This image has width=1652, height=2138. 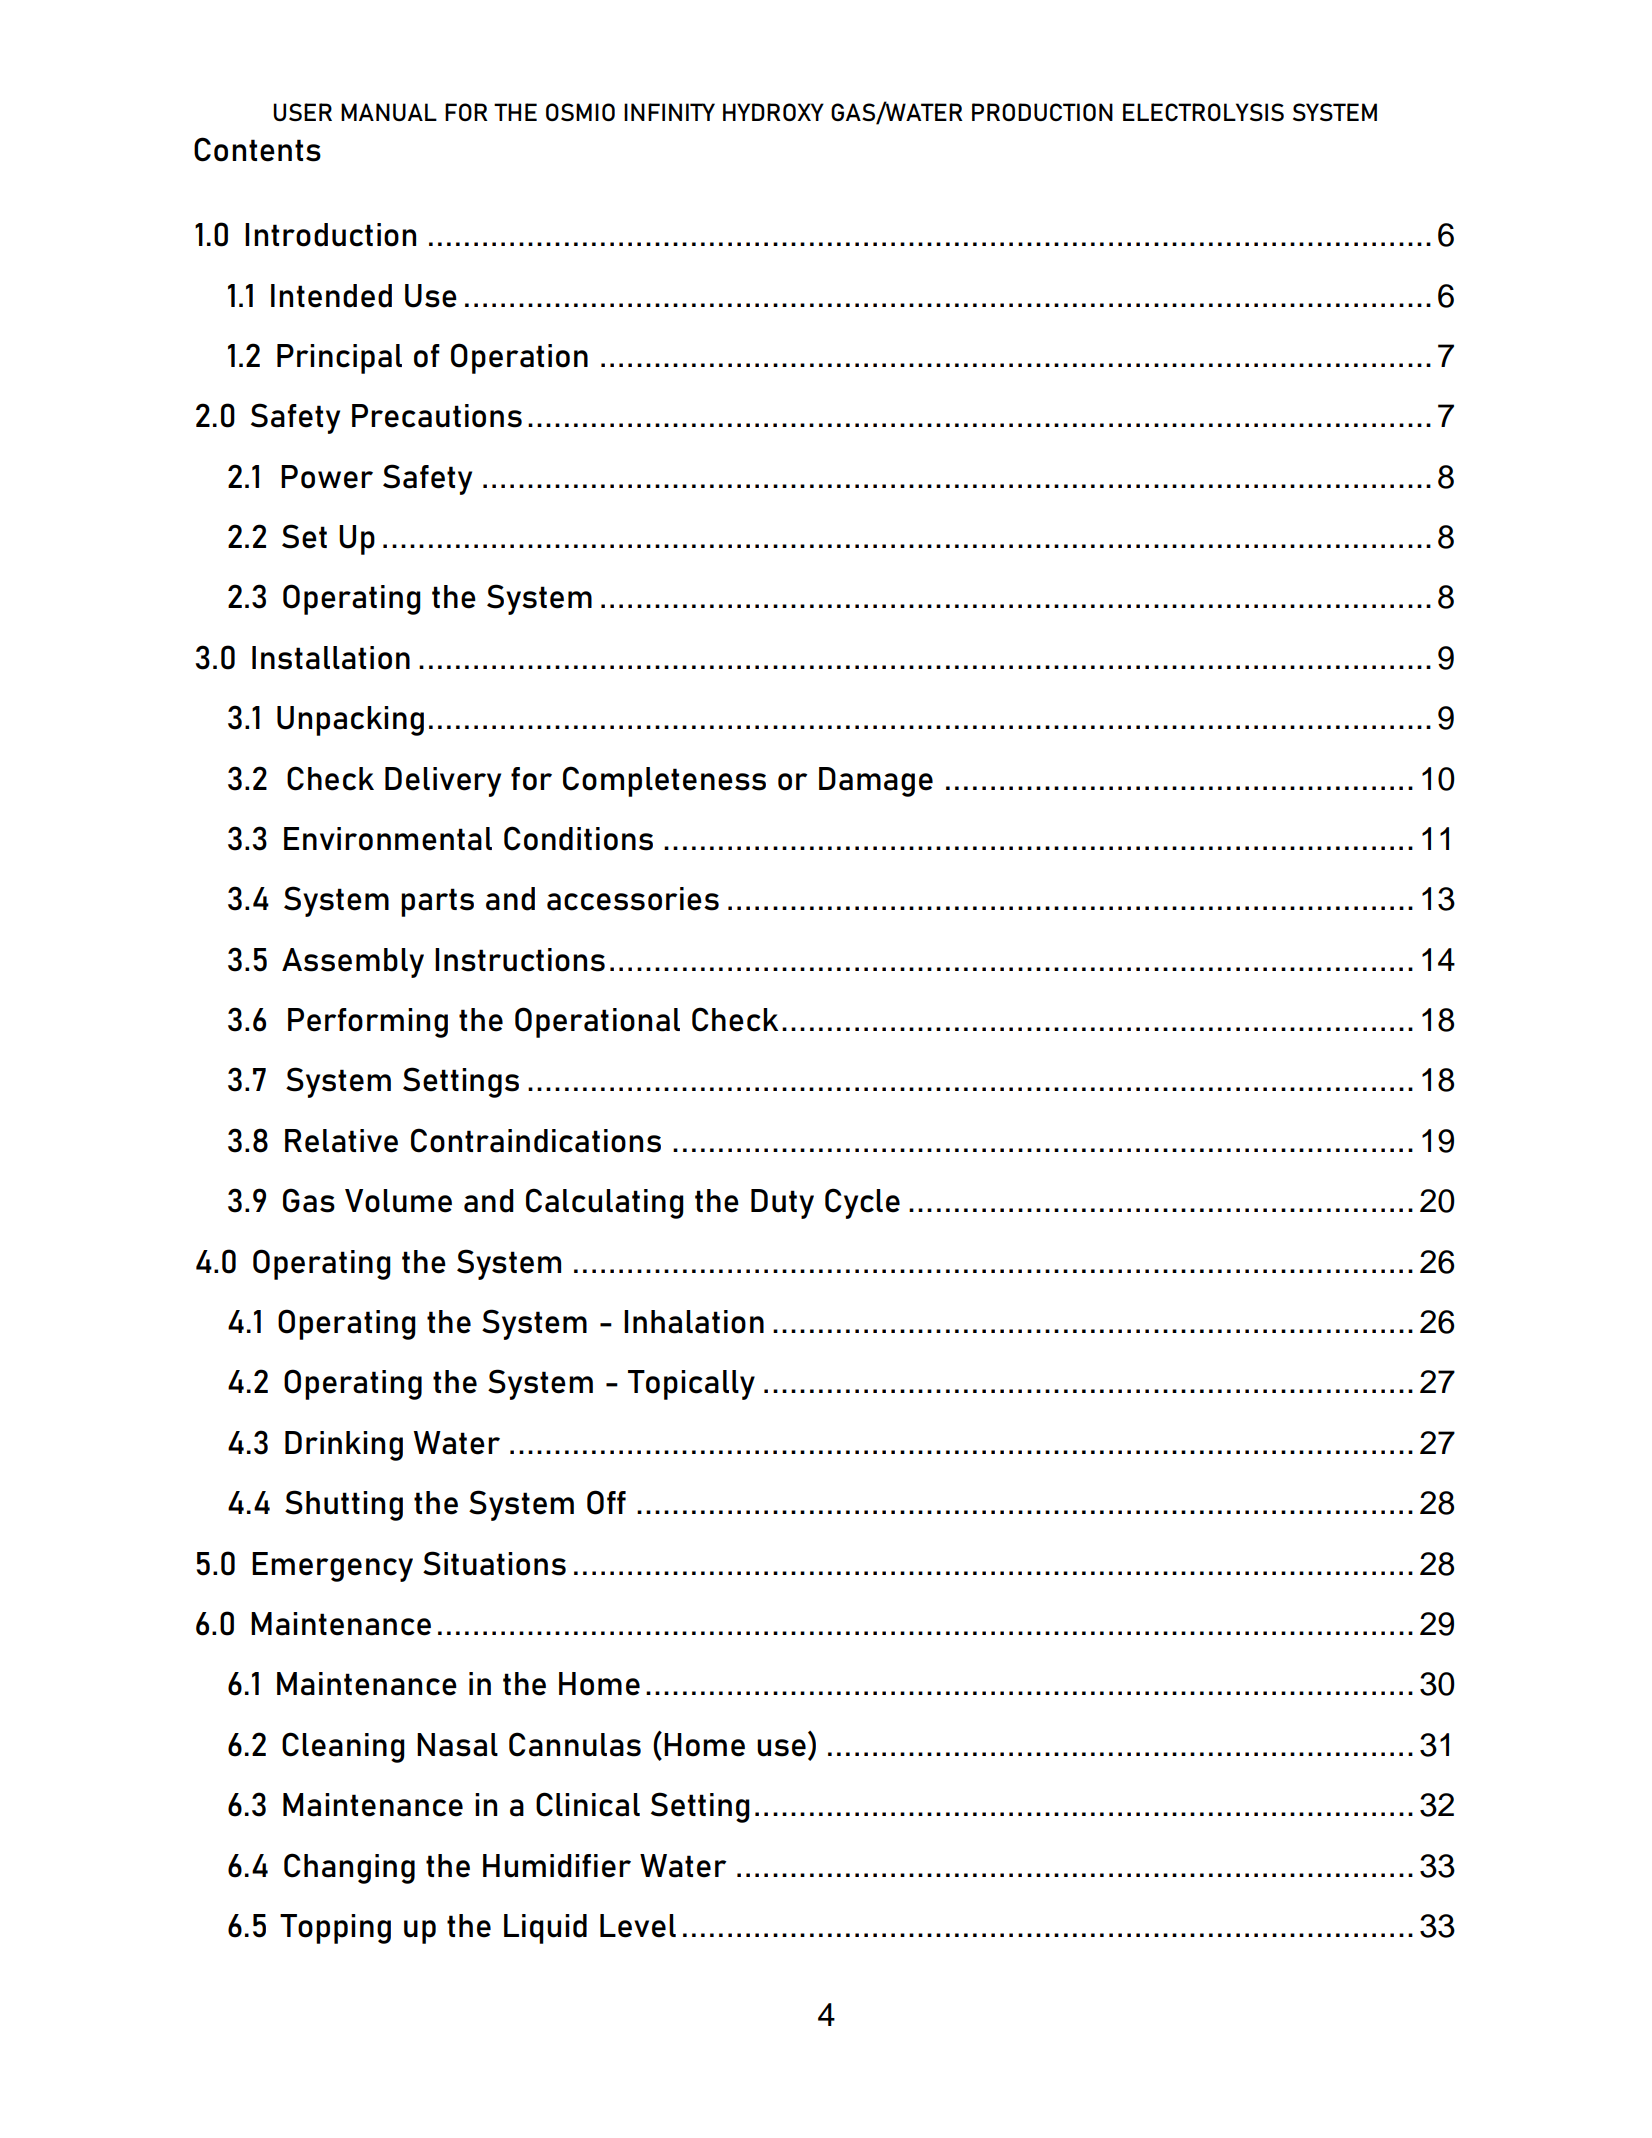 What do you see at coordinates (588, 1804) in the image?
I see `Clinical` at bounding box center [588, 1804].
